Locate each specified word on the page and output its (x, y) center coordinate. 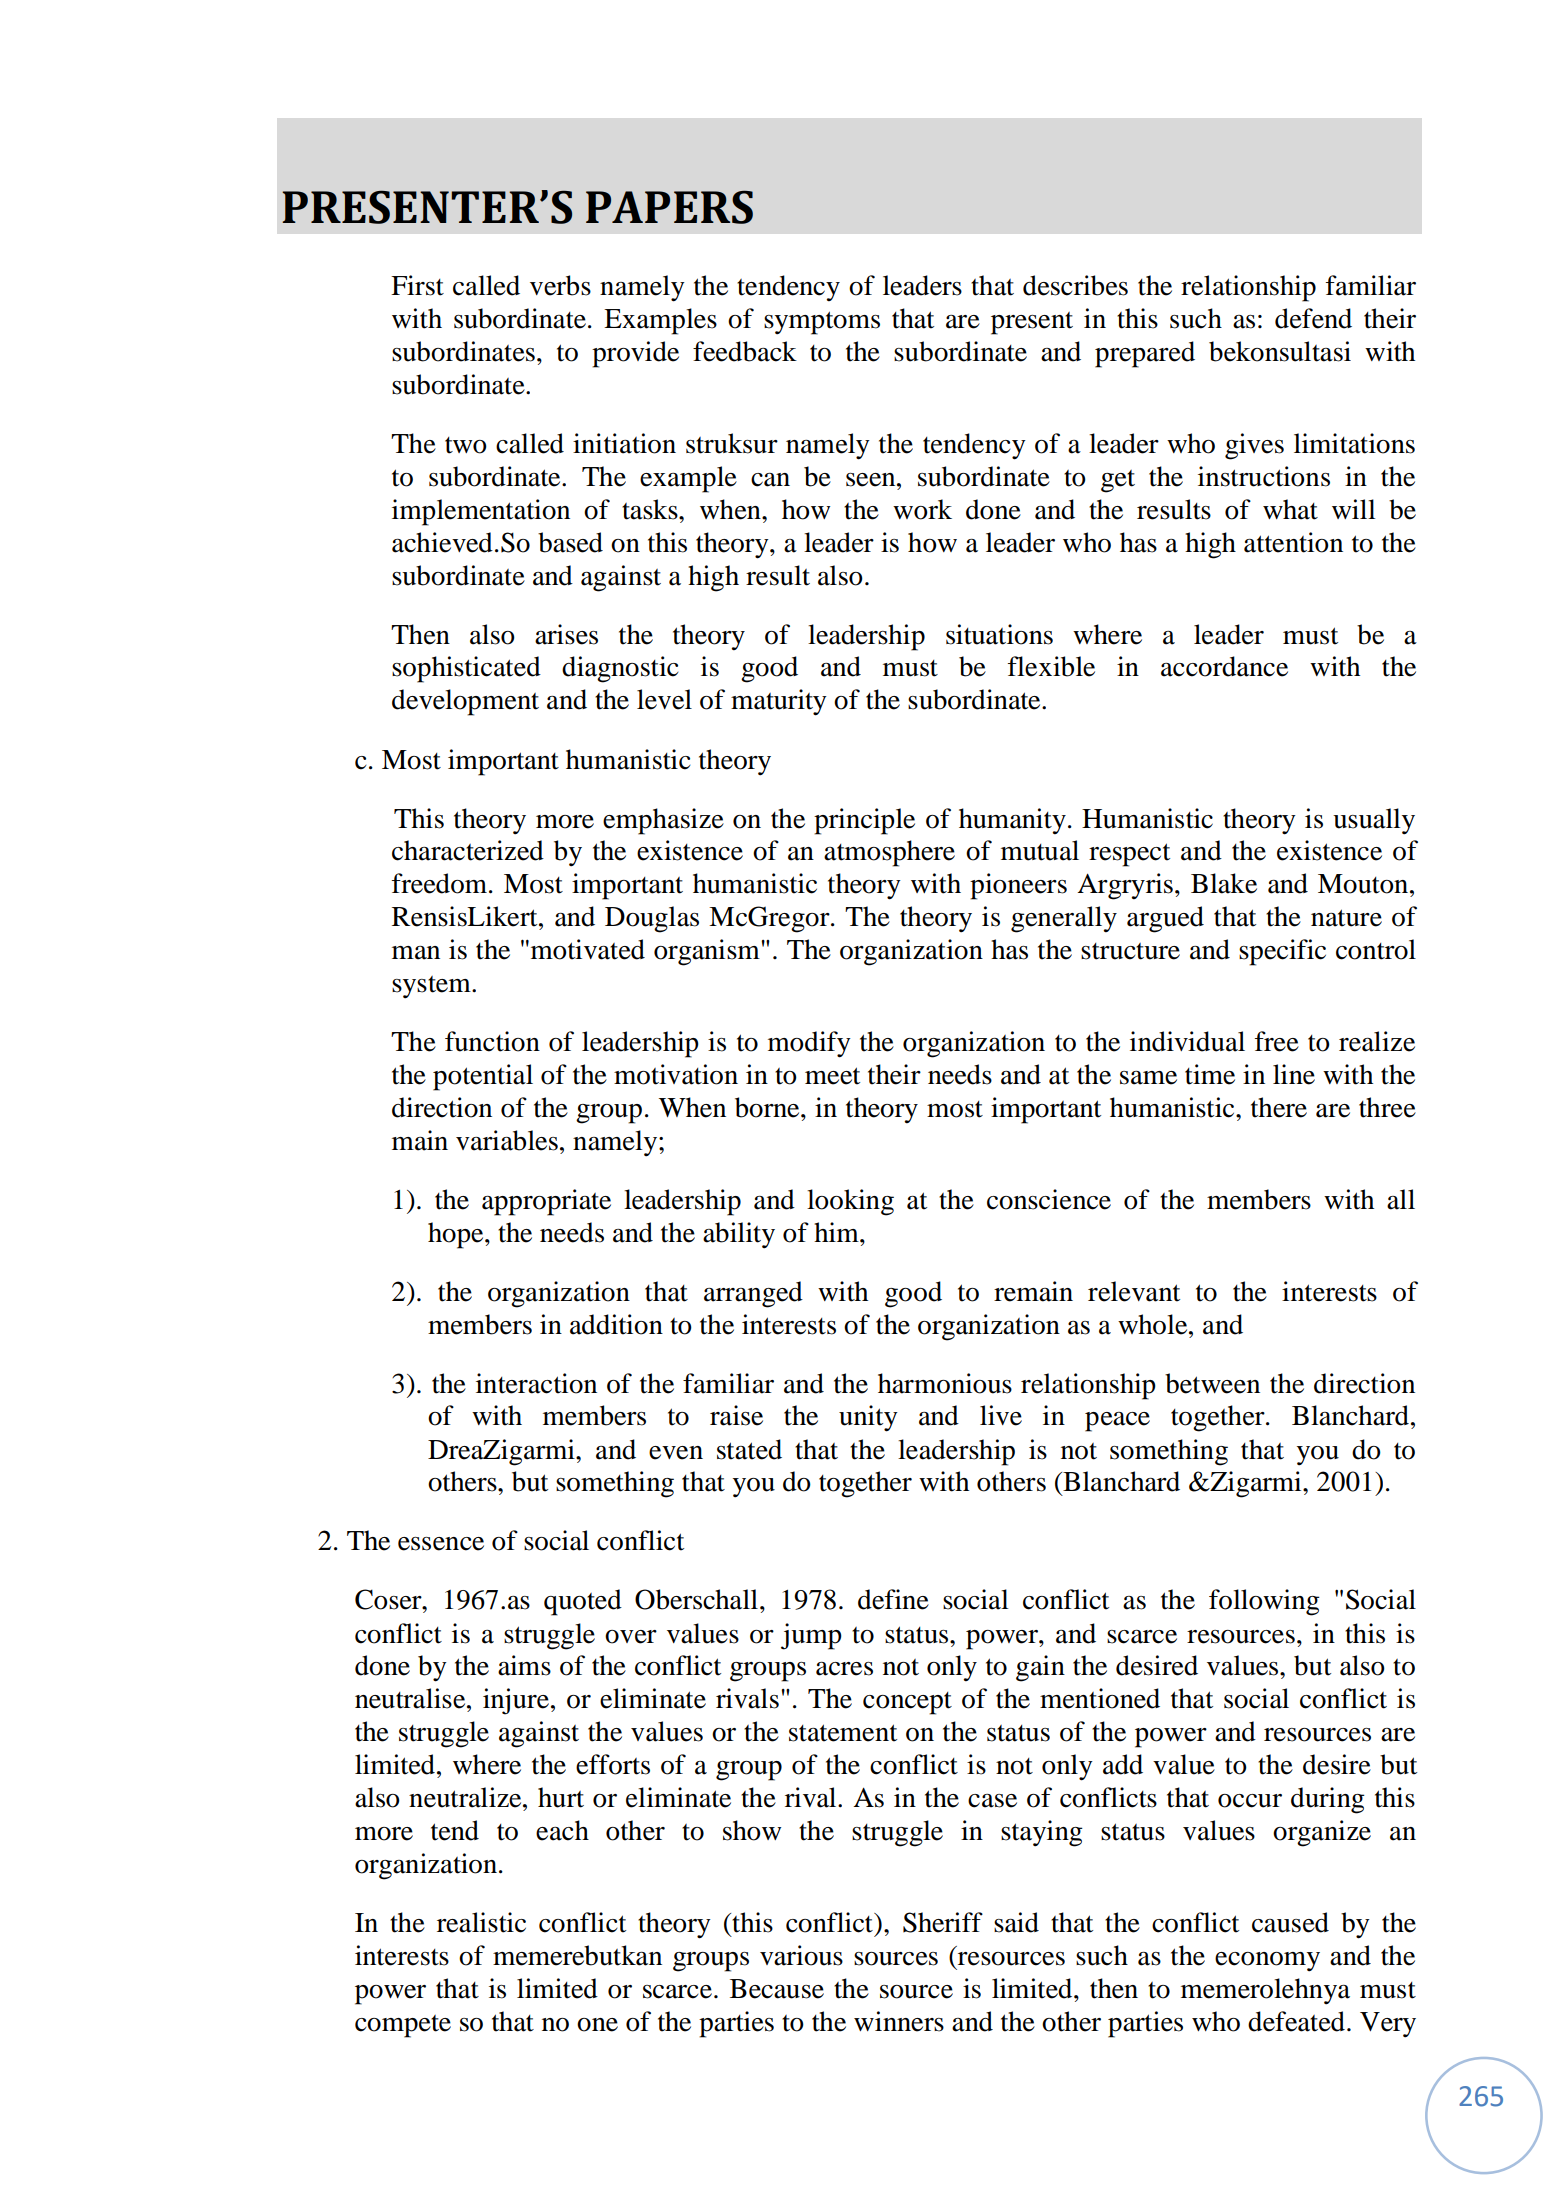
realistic (481, 1922)
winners (899, 2021)
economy (1267, 1962)
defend (1313, 318)
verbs (560, 285)
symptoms (822, 323)
